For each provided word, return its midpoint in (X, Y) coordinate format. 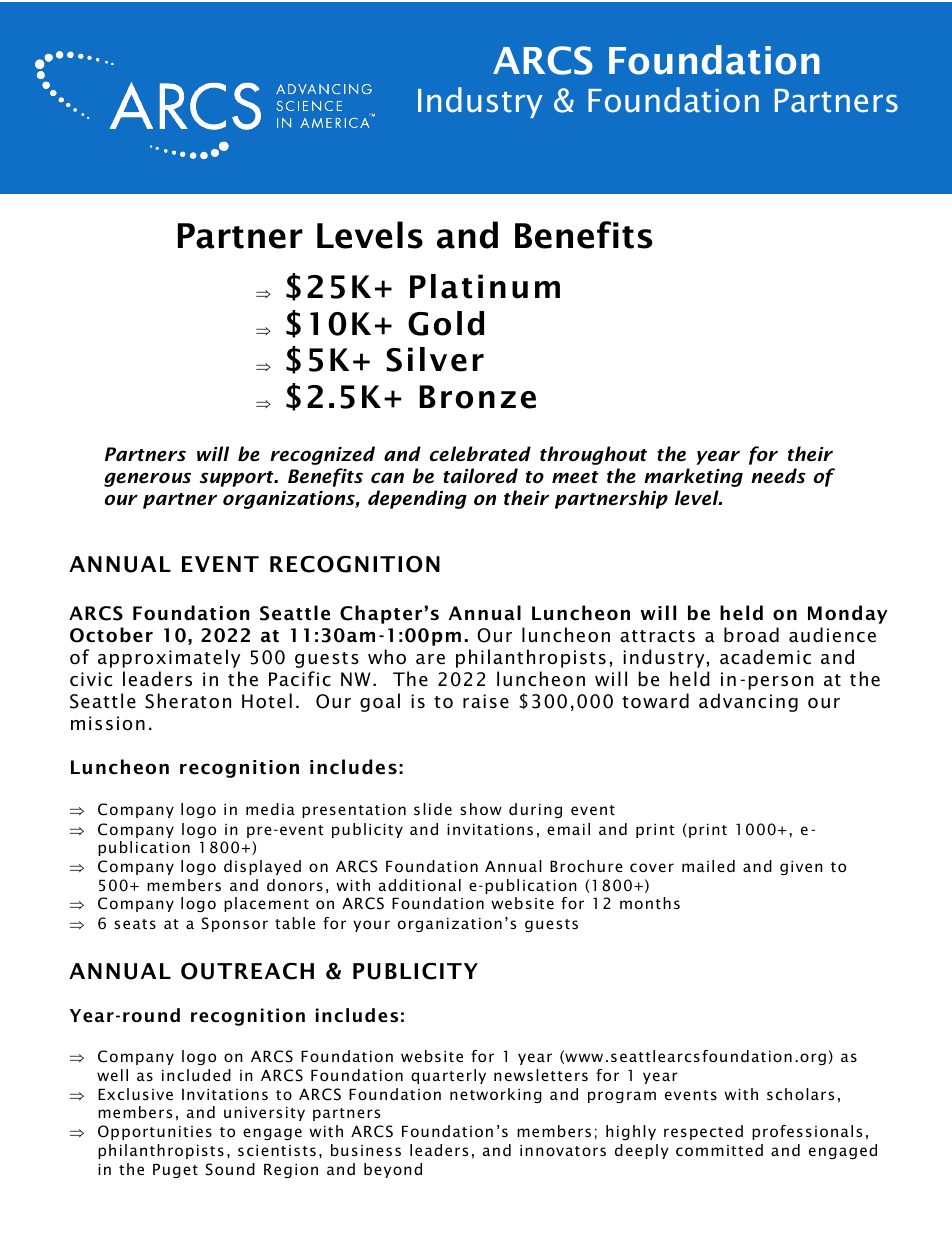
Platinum (485, 286)
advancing (748, 702)
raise (486, 701)
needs (778, 476)
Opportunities (155, 1132)
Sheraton (188, 701)
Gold (446, 323)
